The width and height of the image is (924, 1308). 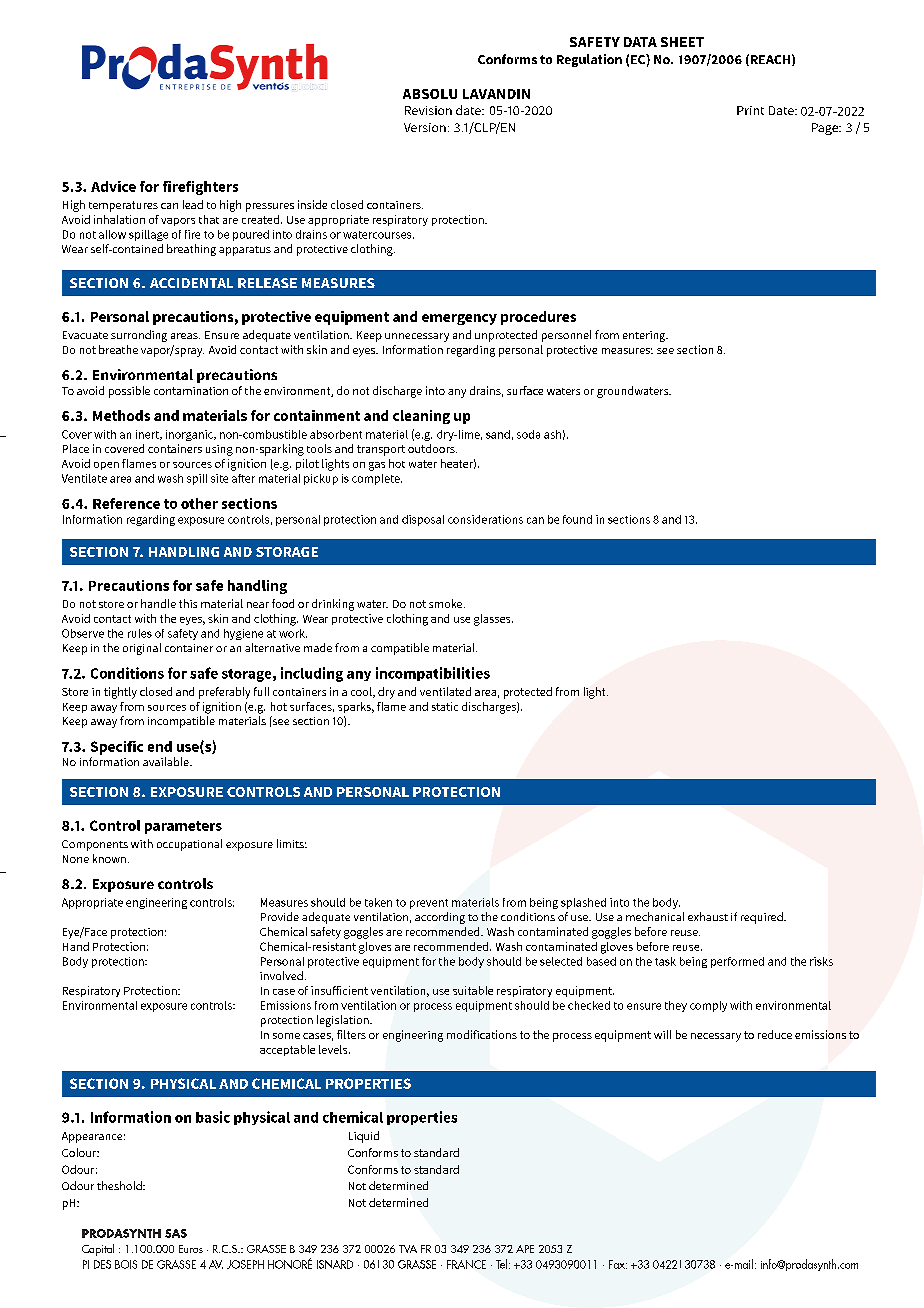 I want to click on Revision, so click(x=428, y=110).
